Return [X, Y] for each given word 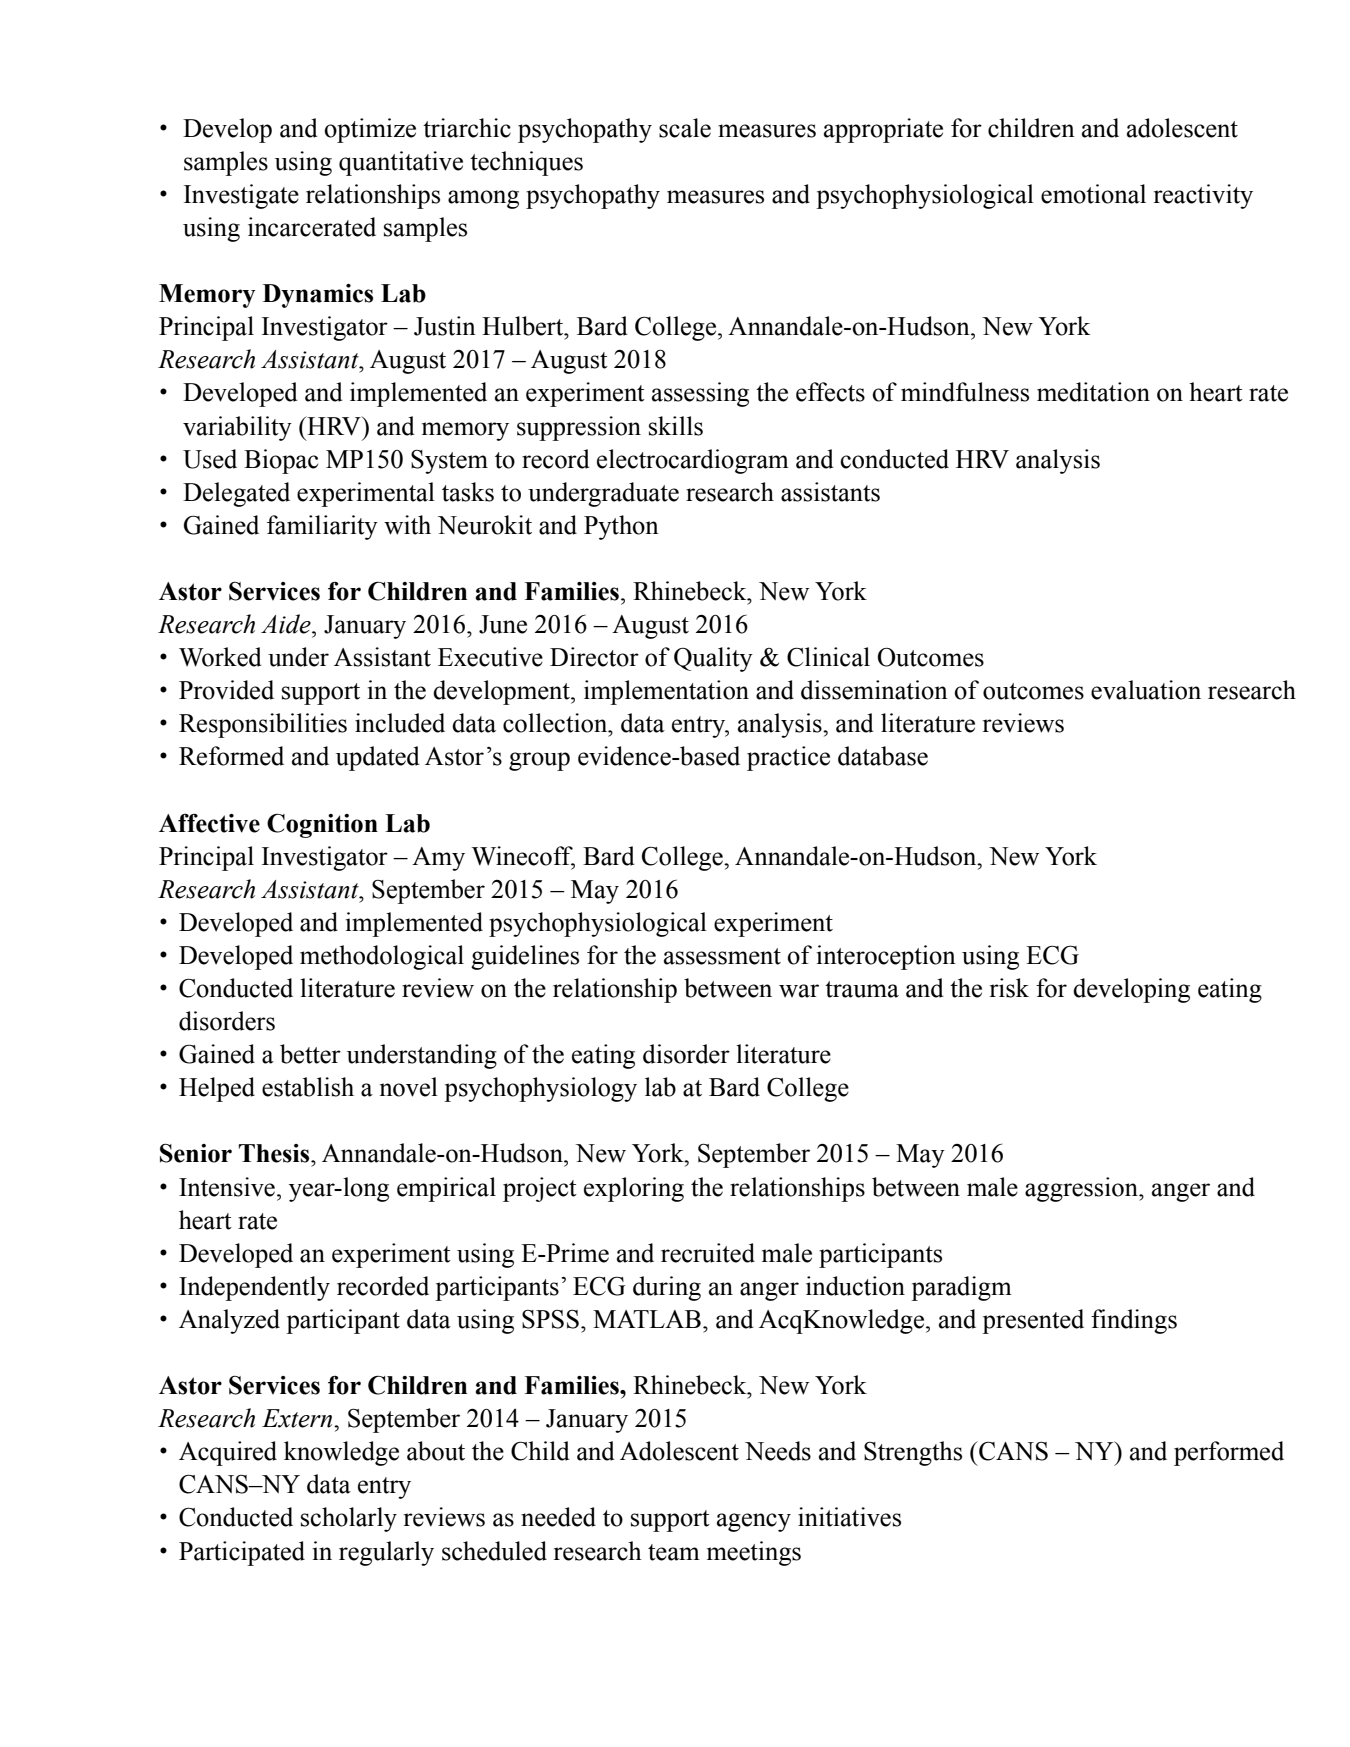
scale [685, 128]
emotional [1093, 194]
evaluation [1146, 690]
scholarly [349, 1519]
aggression [1082, 1189]
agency [754, 1522]
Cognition [322, 826]
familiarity [322, 527]
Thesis [275, 1153]
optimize [370, 130]
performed [1229, 1453]
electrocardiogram [693, 461]
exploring [634, 1189]
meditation [1093, 392]
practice [788, 758]
